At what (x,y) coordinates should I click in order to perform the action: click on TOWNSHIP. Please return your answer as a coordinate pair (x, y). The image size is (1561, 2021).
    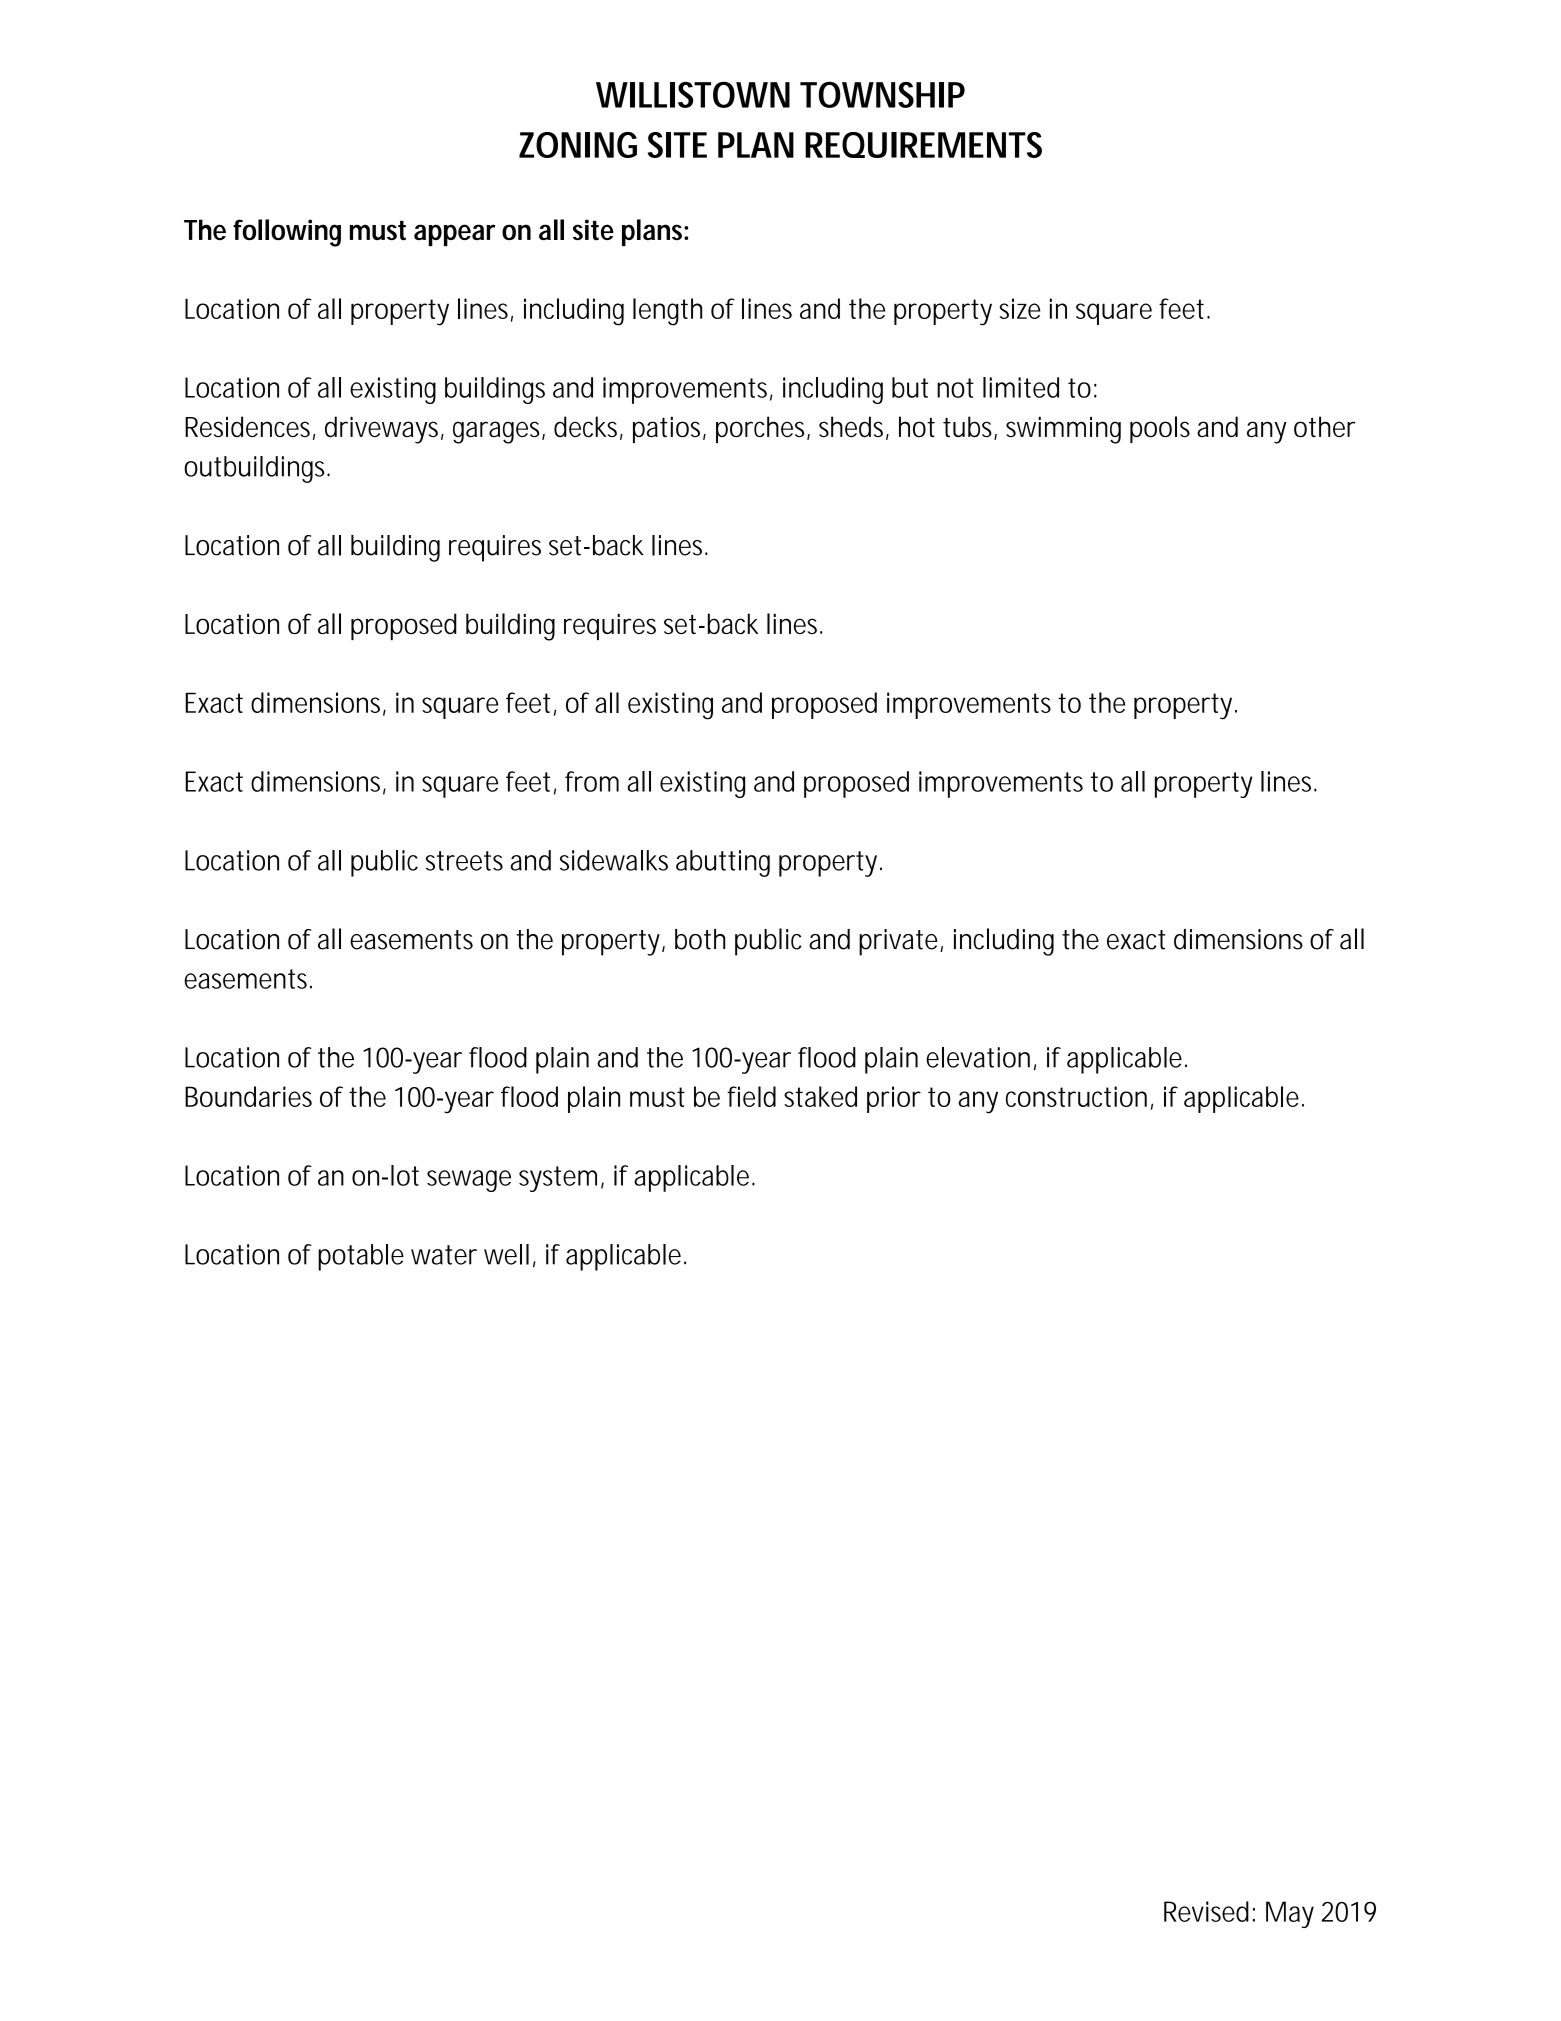
    Looking at the image, I should click on (882, 95).
